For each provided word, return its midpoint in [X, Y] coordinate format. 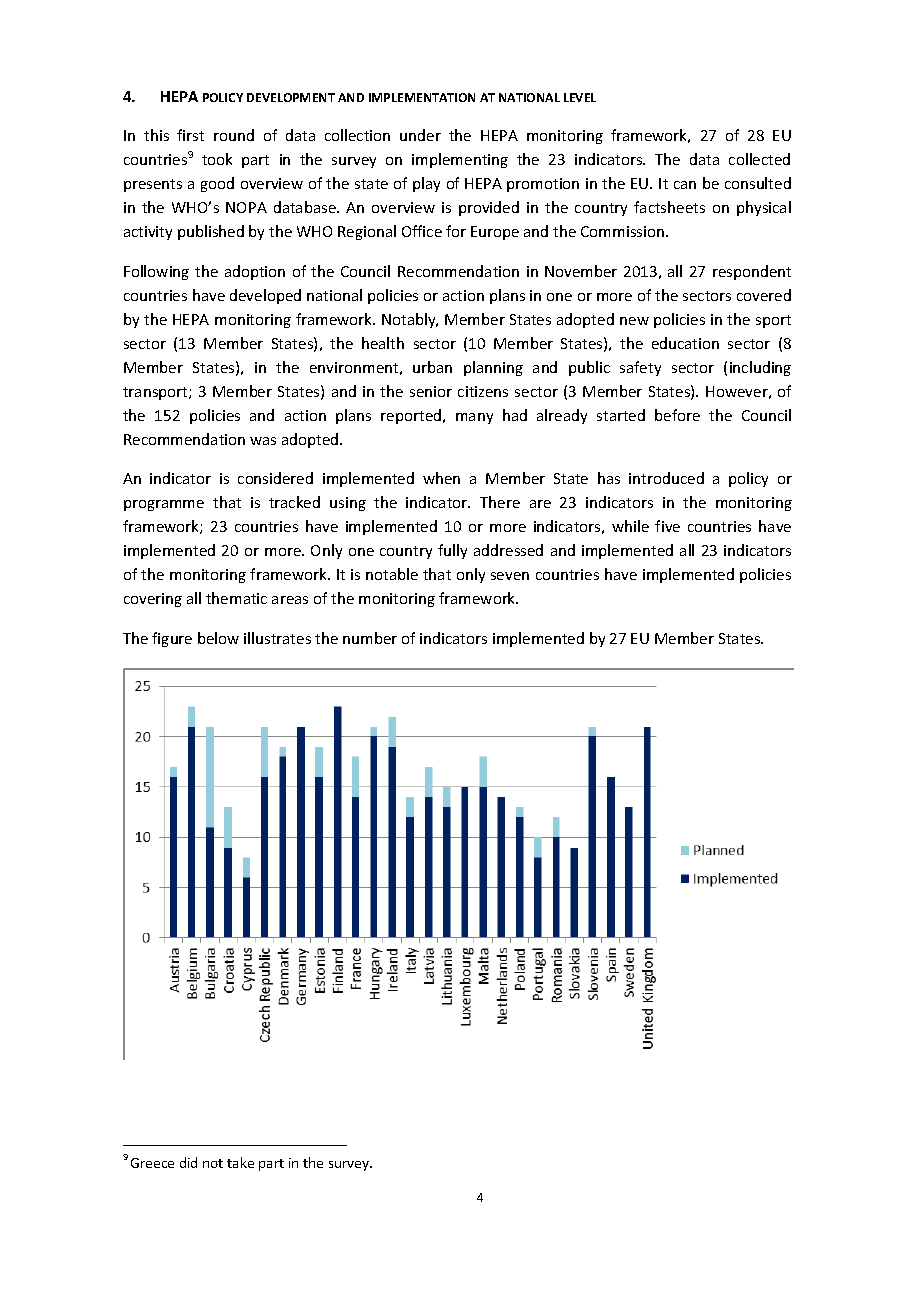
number [370, 638]
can [685, 185]
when [441, 478]
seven [510, 576]
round [234, 135]
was [263, 441]
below [218, 638]
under [420, 135]
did [188, 1162]
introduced [666, 478]
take [240, 1162]
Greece [152, 1163]
